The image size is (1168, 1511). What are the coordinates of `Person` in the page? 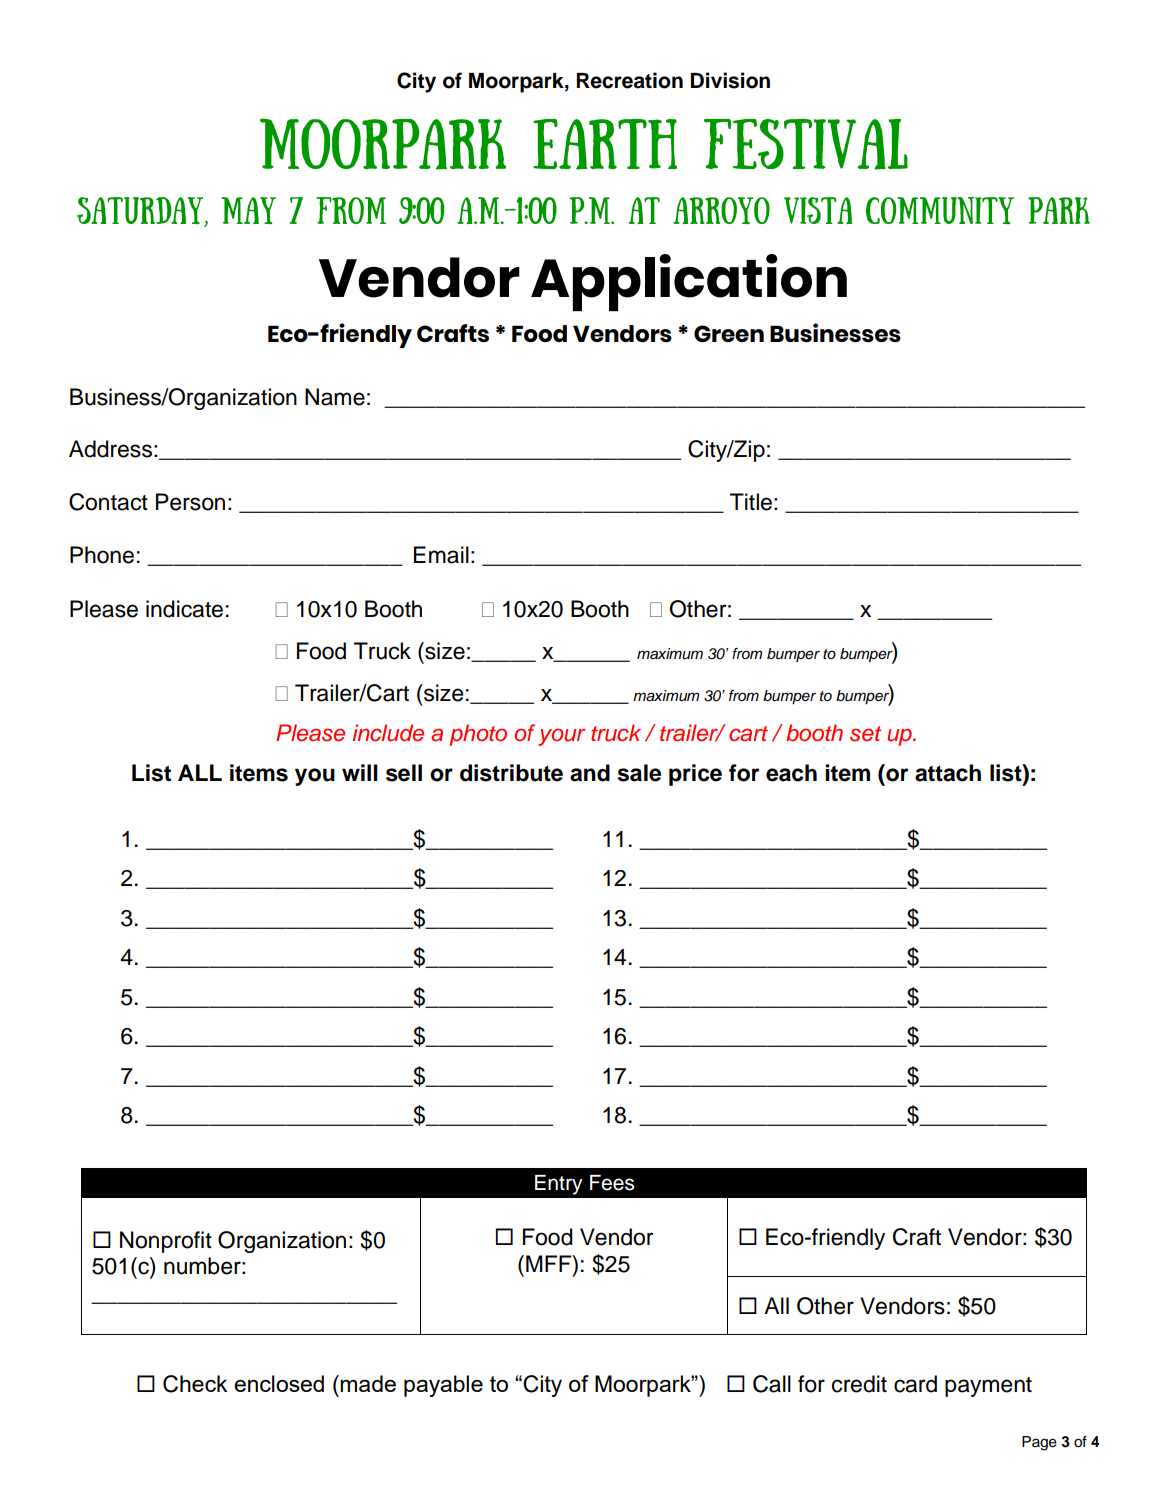 It's located at (190, 502).
